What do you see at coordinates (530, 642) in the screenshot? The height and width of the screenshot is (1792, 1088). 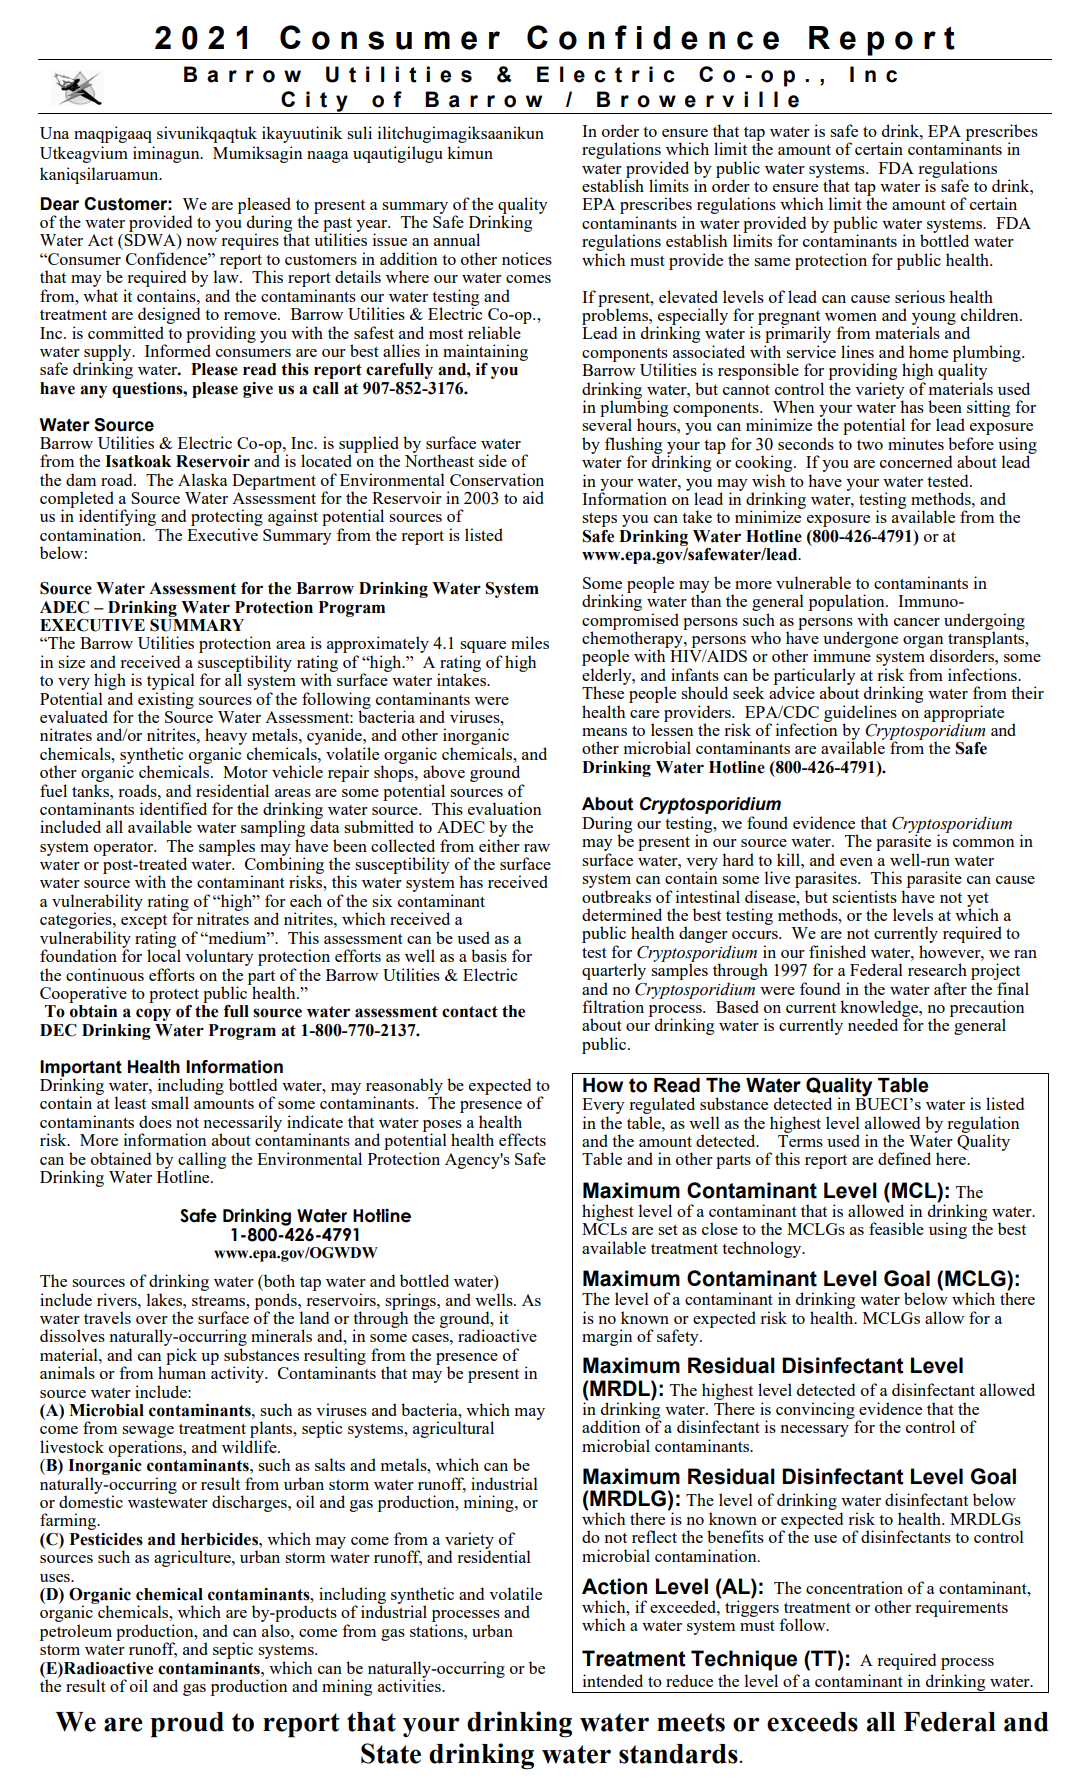 I see `miles` at bounding box center [530, 642].
